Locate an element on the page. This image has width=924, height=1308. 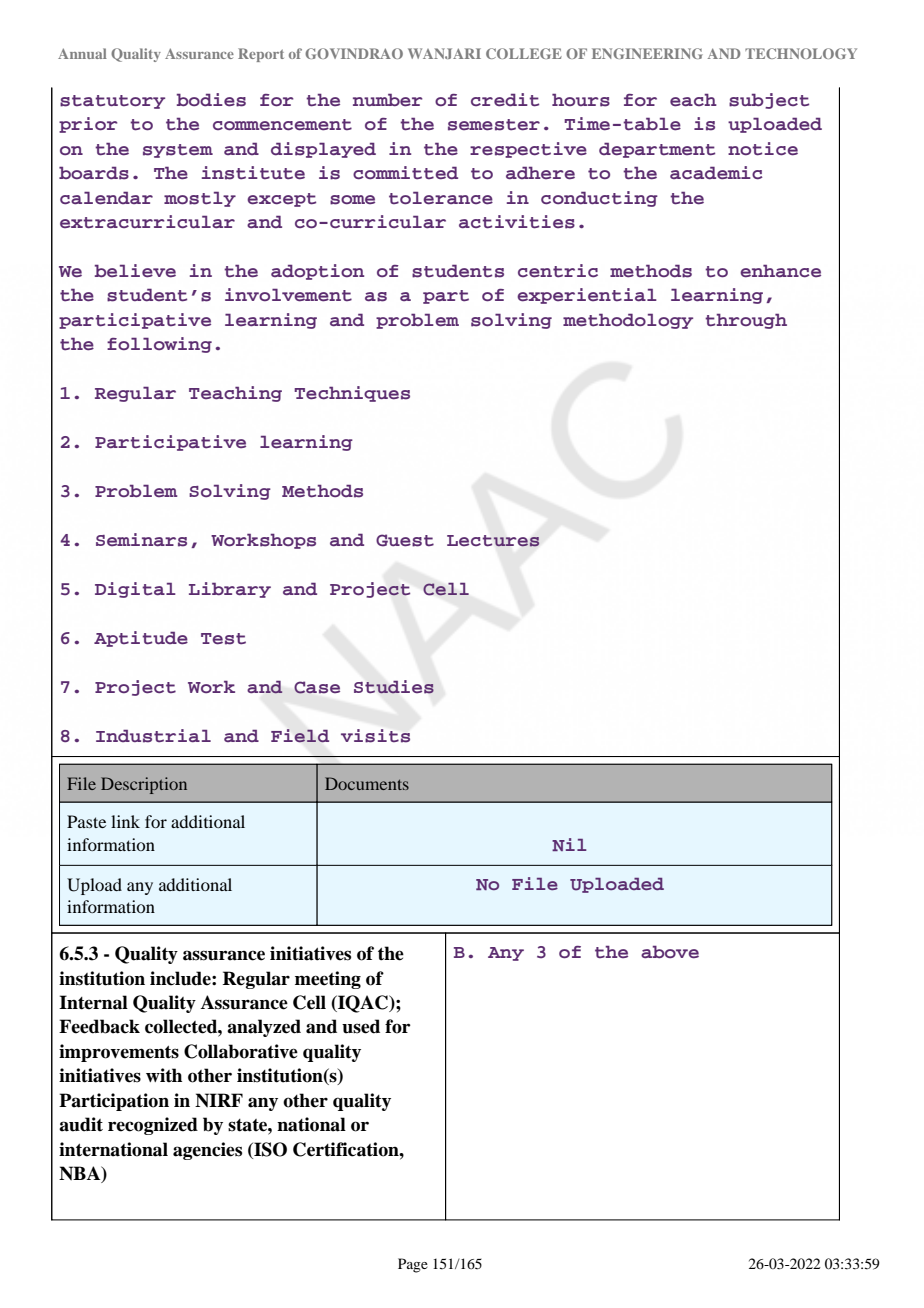
through is located at coordinates (746, 321).
